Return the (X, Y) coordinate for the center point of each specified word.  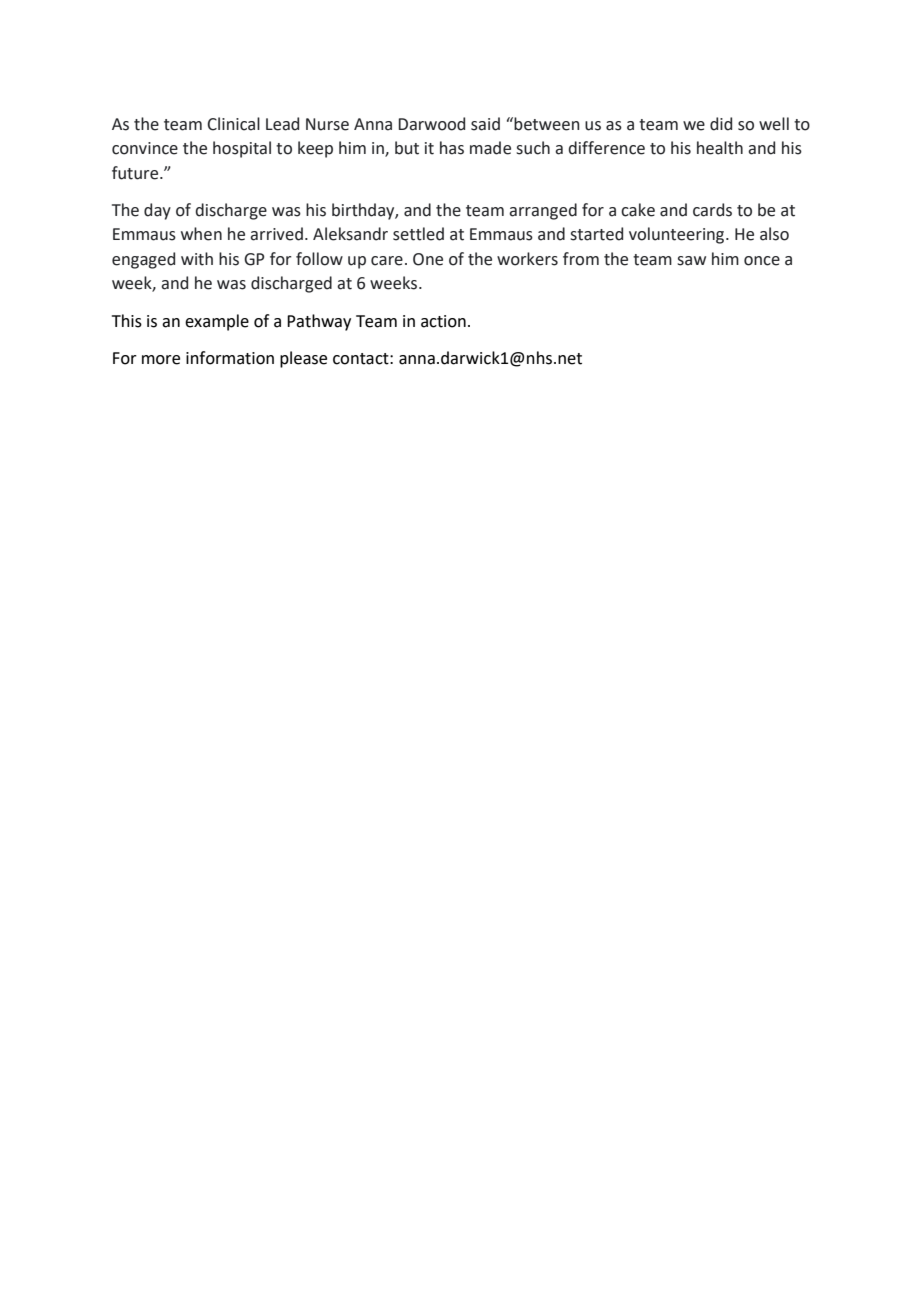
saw (691, 261)
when (201, 234)
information (230, 358)
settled (418, 234)
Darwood (431, 124)
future (136, 173)
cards (712, 210)
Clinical (233, 124)
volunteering (678, 235)
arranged (543, 211)
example (217, 322)
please (303, 359)
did (721, 124)
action (443, 321)
